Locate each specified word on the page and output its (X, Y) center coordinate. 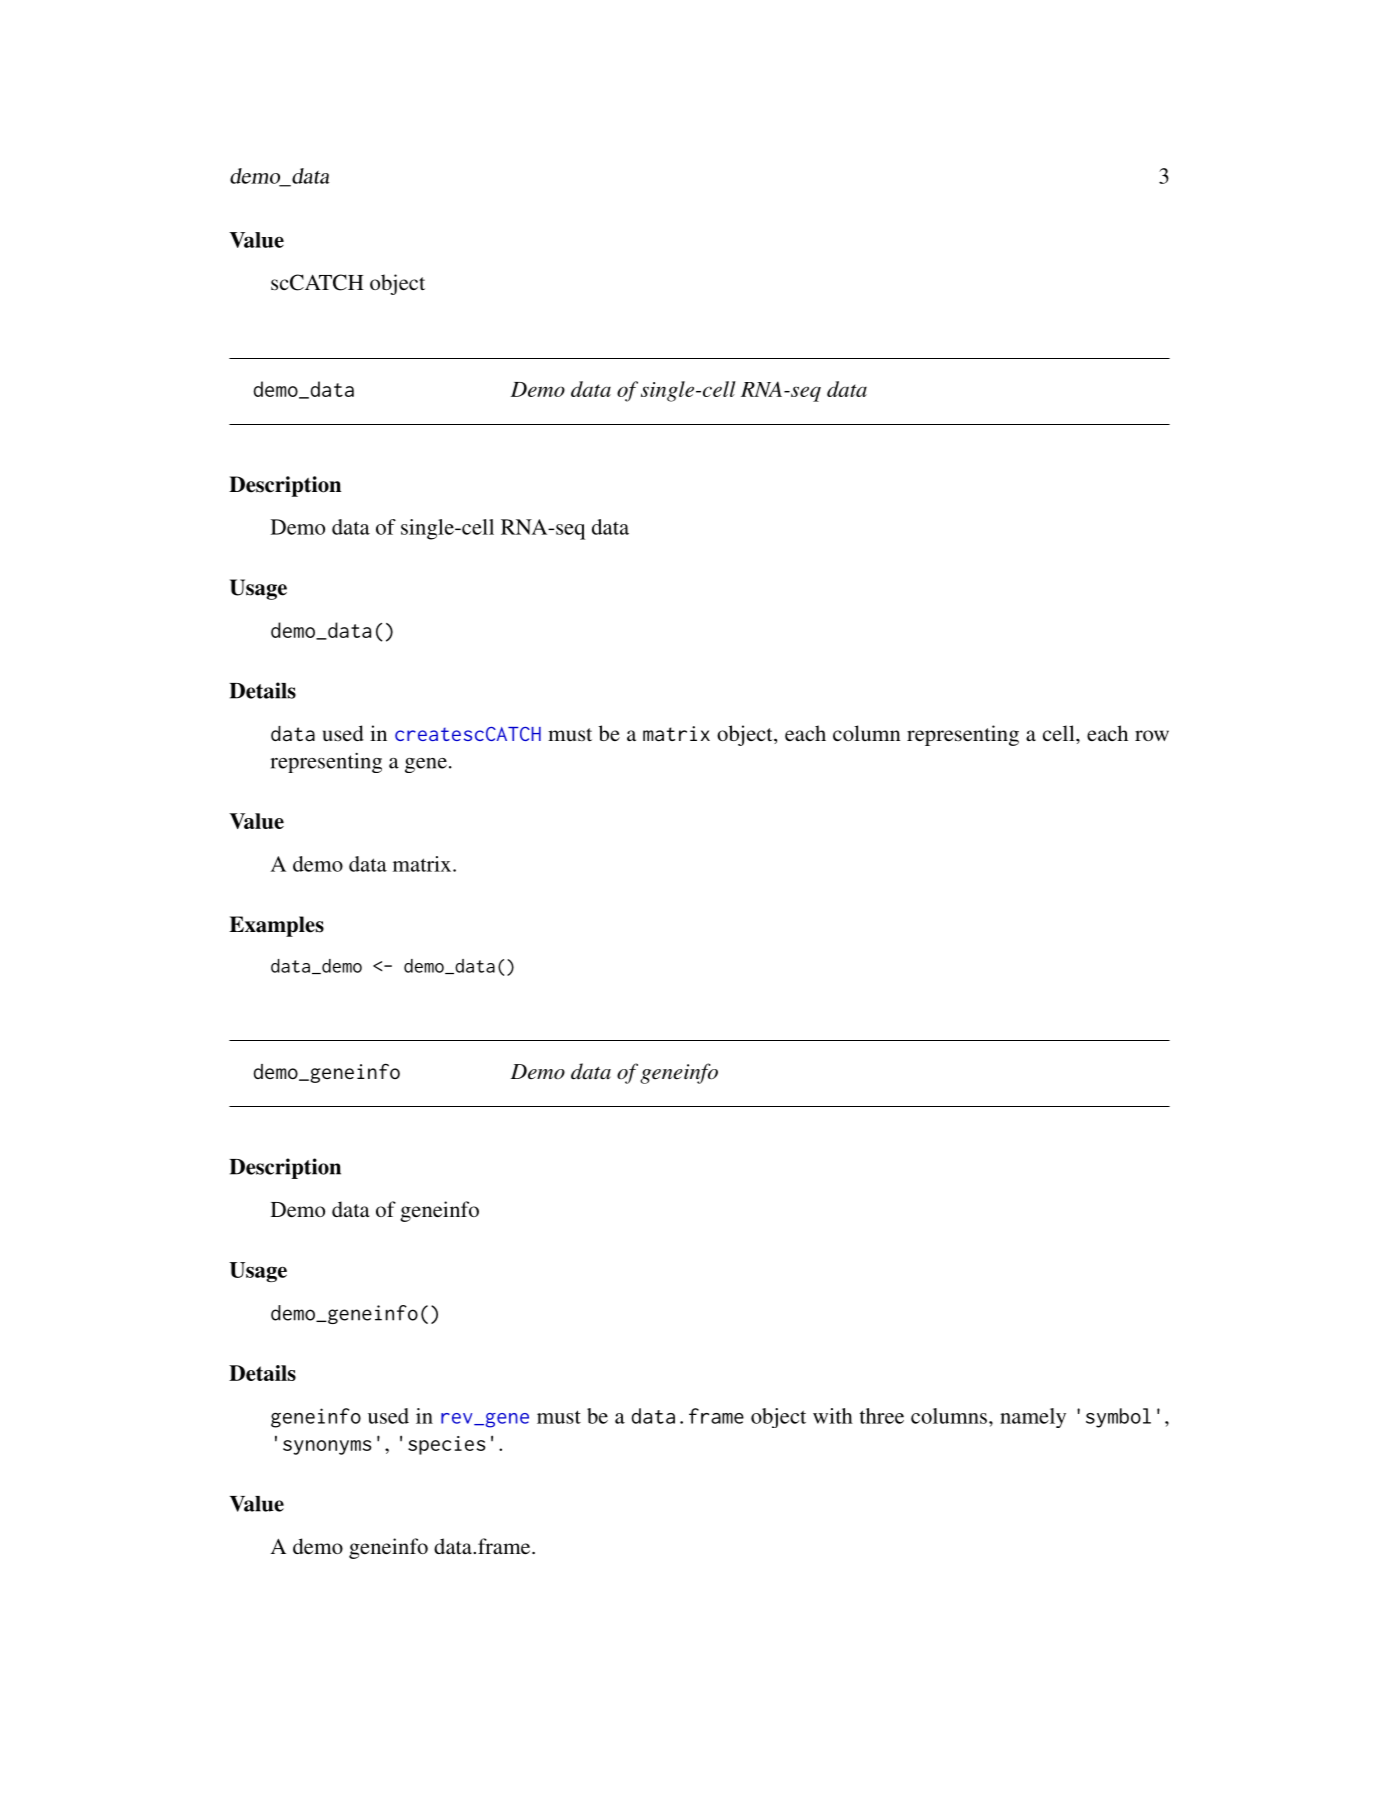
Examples (276, 926)
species (447, 1445)
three (882, 1416)
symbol (1118, 1418)
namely (1033, 1418)
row (1152, 735)
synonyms (327, 1447)
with (833, 1416)
